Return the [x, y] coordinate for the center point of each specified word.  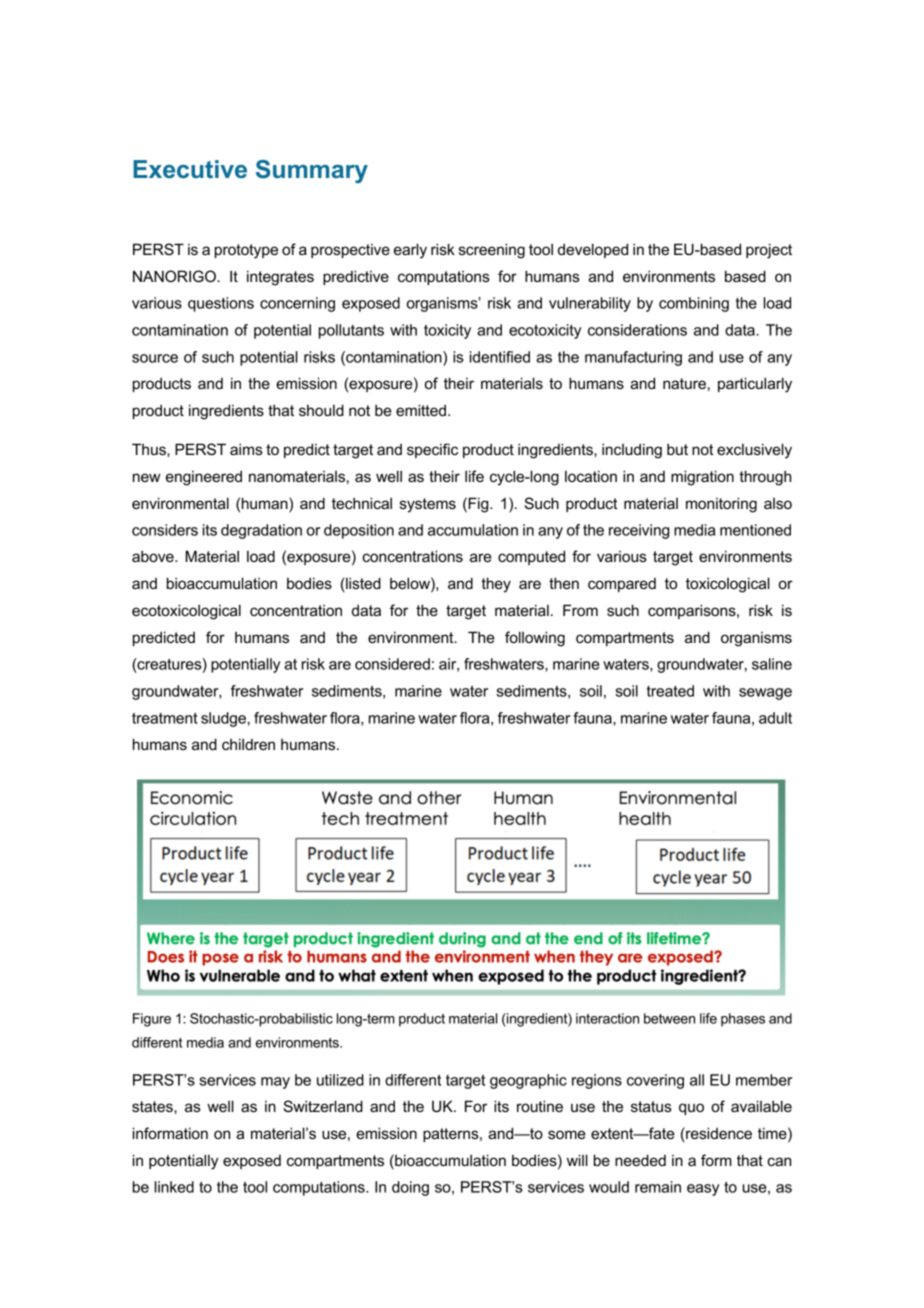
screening [492, 251]
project [769, 251]
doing [410, 1188]
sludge [223, 719]
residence [718, 1134]
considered [392, 664]
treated [670, 691]
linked [174, 1187]
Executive [190, 169]
